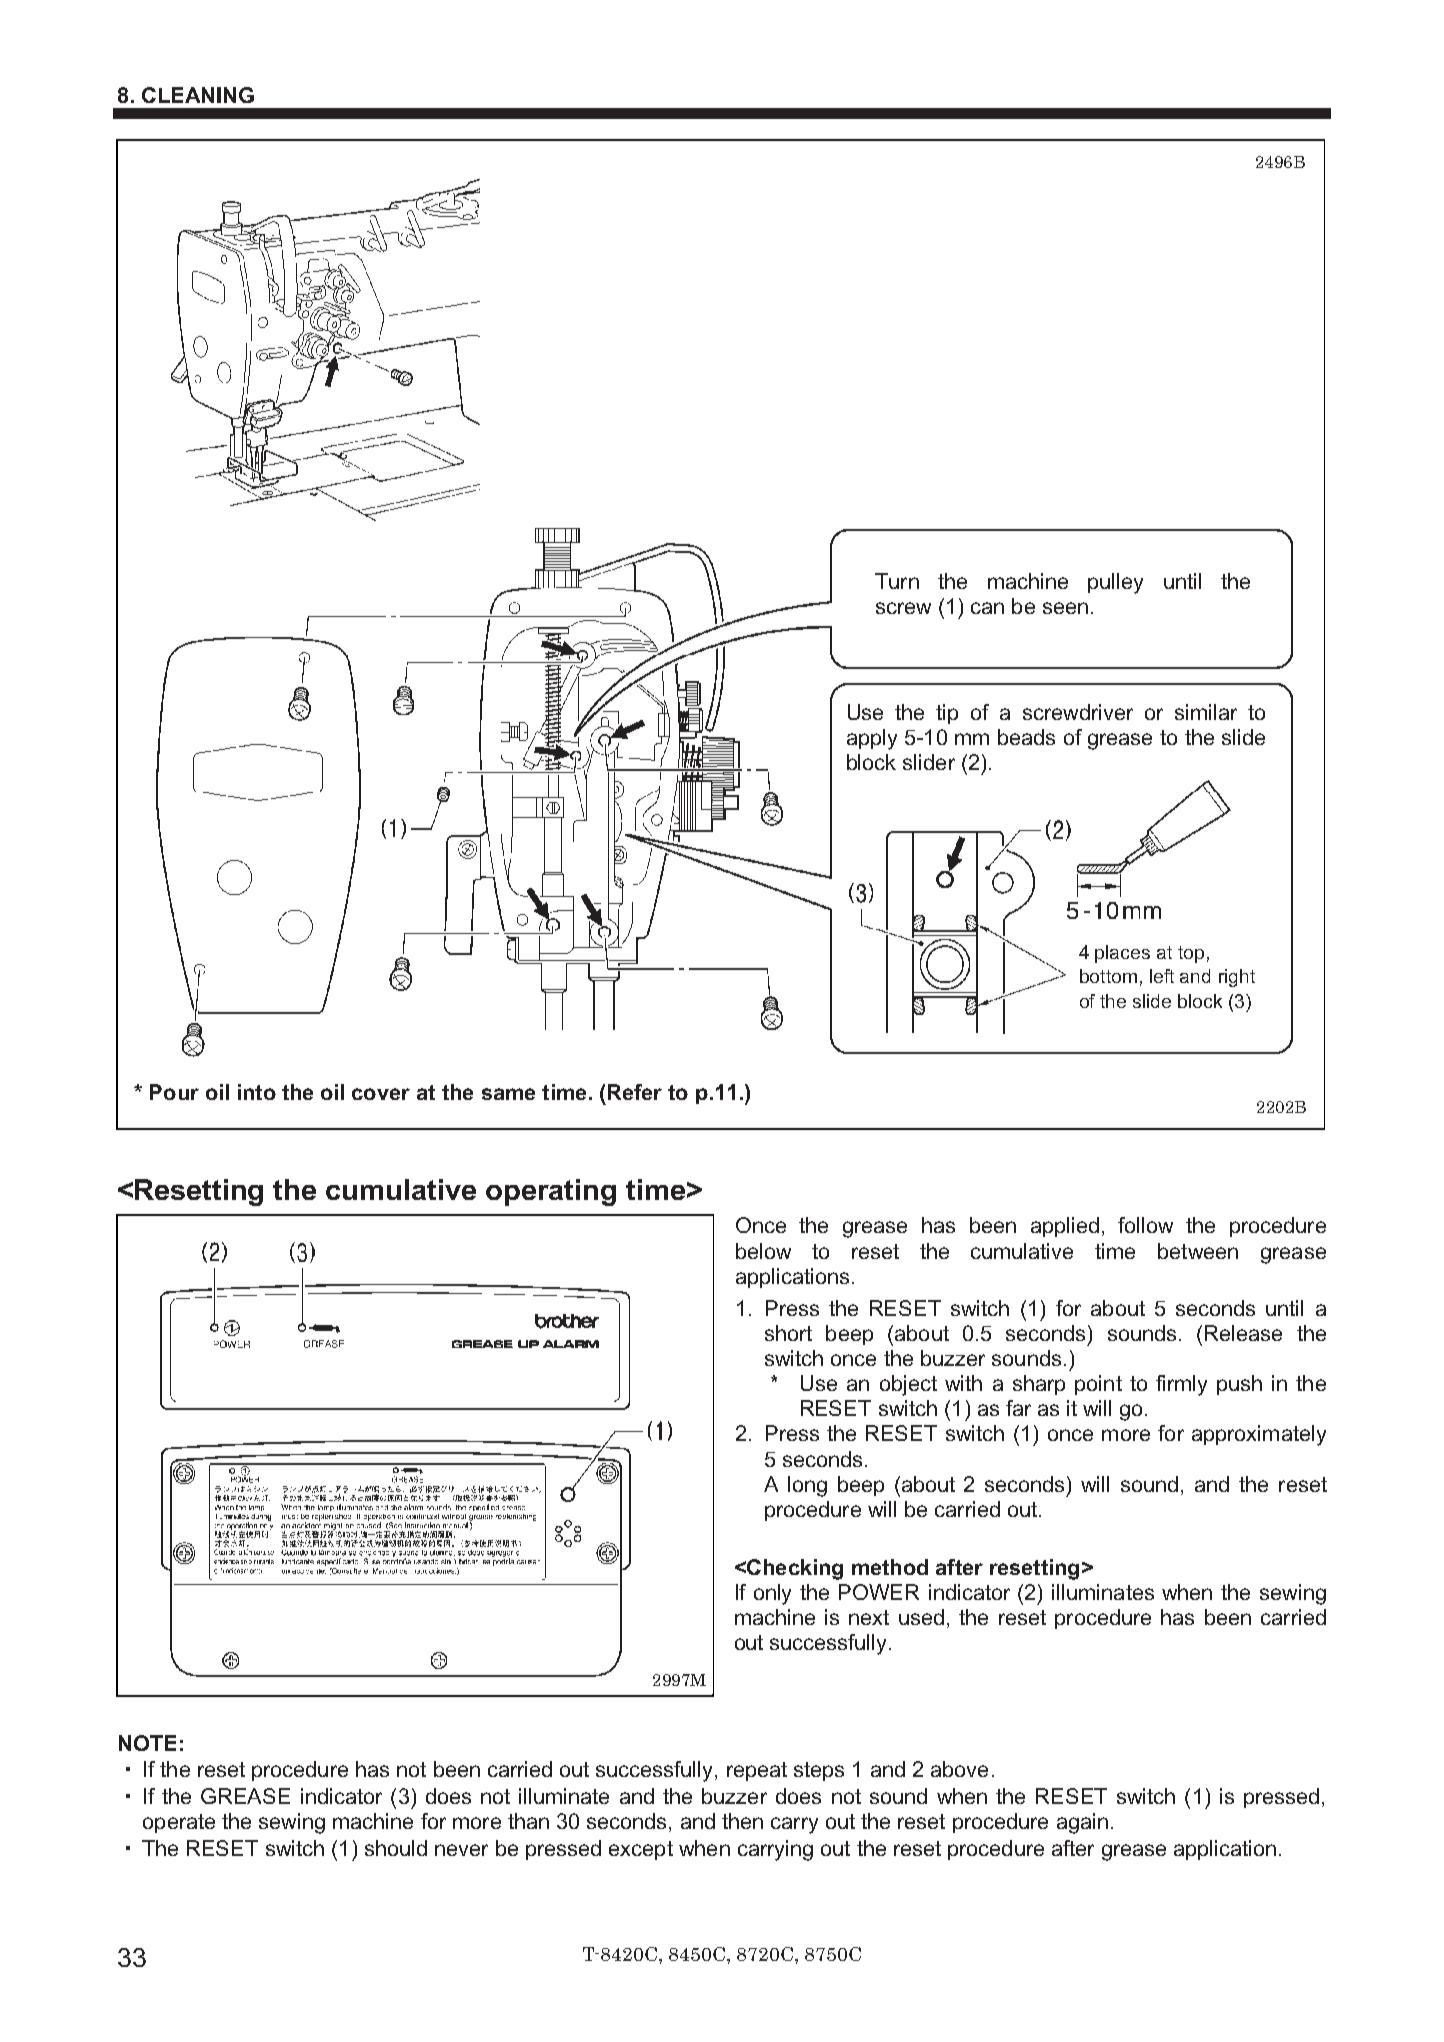  Describe the element at coordinates (1065, 608) in the image. I see `seen` at that location.
